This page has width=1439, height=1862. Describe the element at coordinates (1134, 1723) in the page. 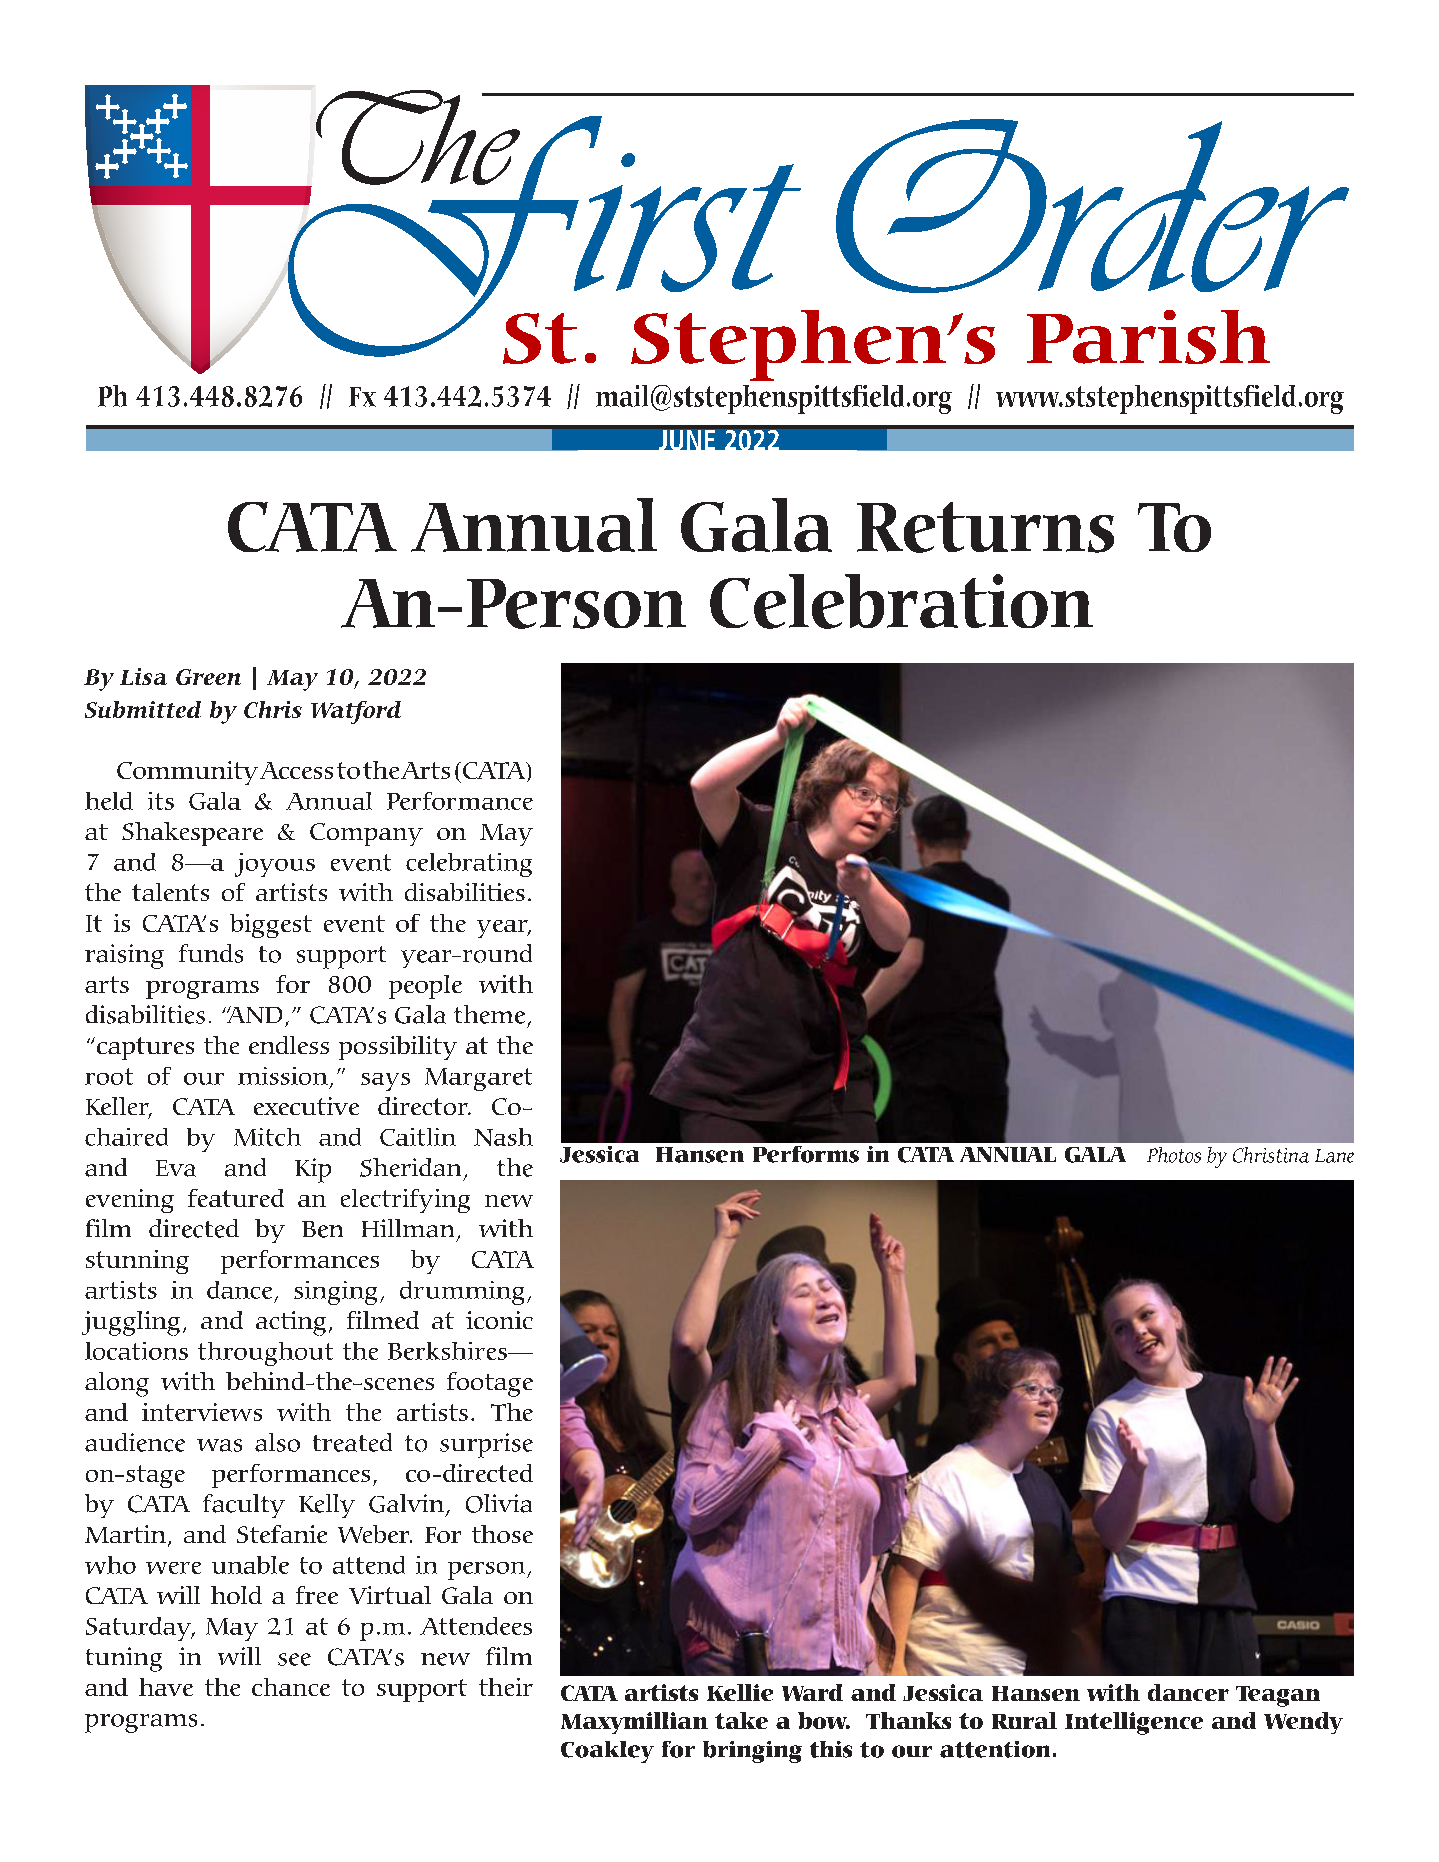

I see `Intelligence` at that location.
